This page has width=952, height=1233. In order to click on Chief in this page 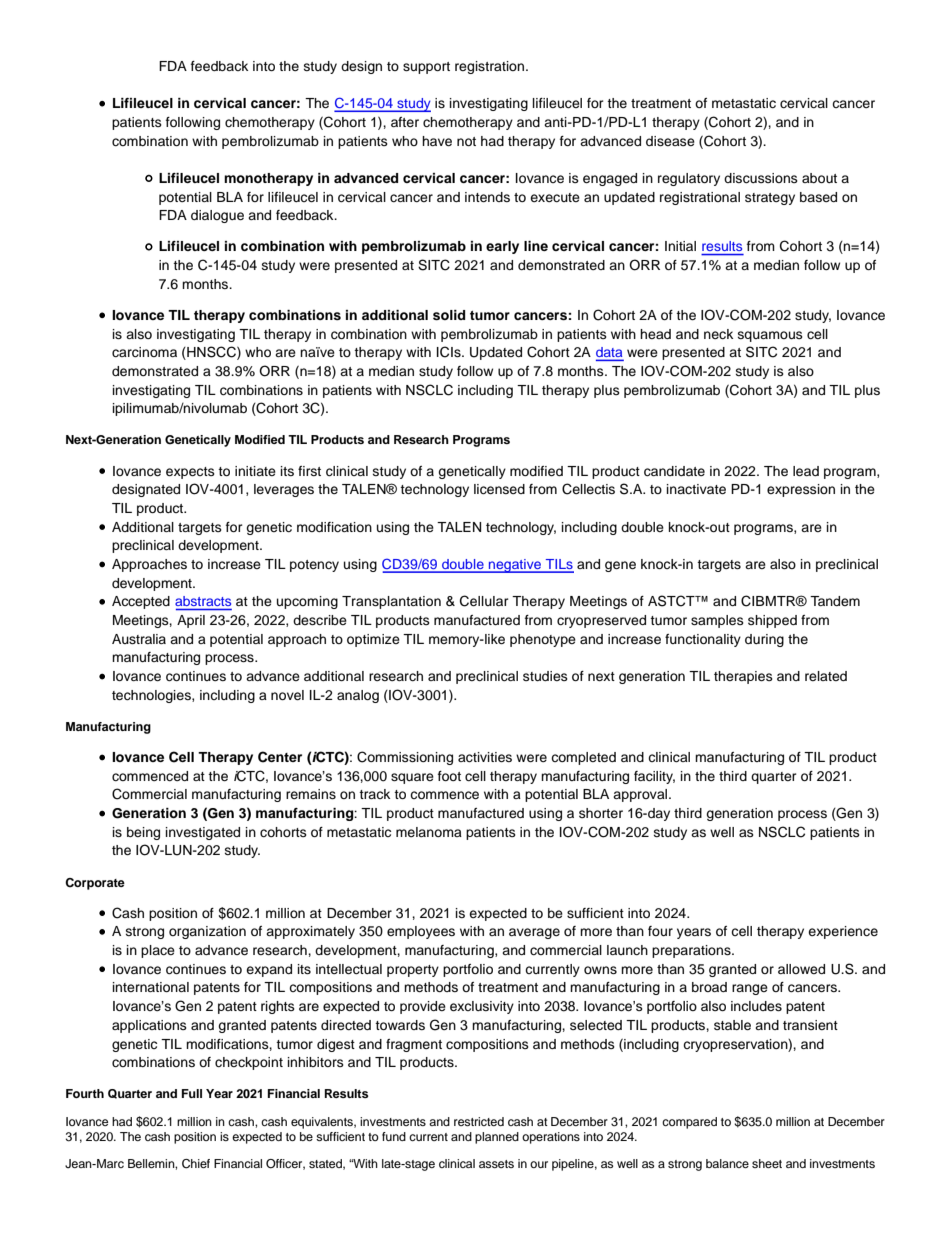, I will do `click(196, 1164)`.
